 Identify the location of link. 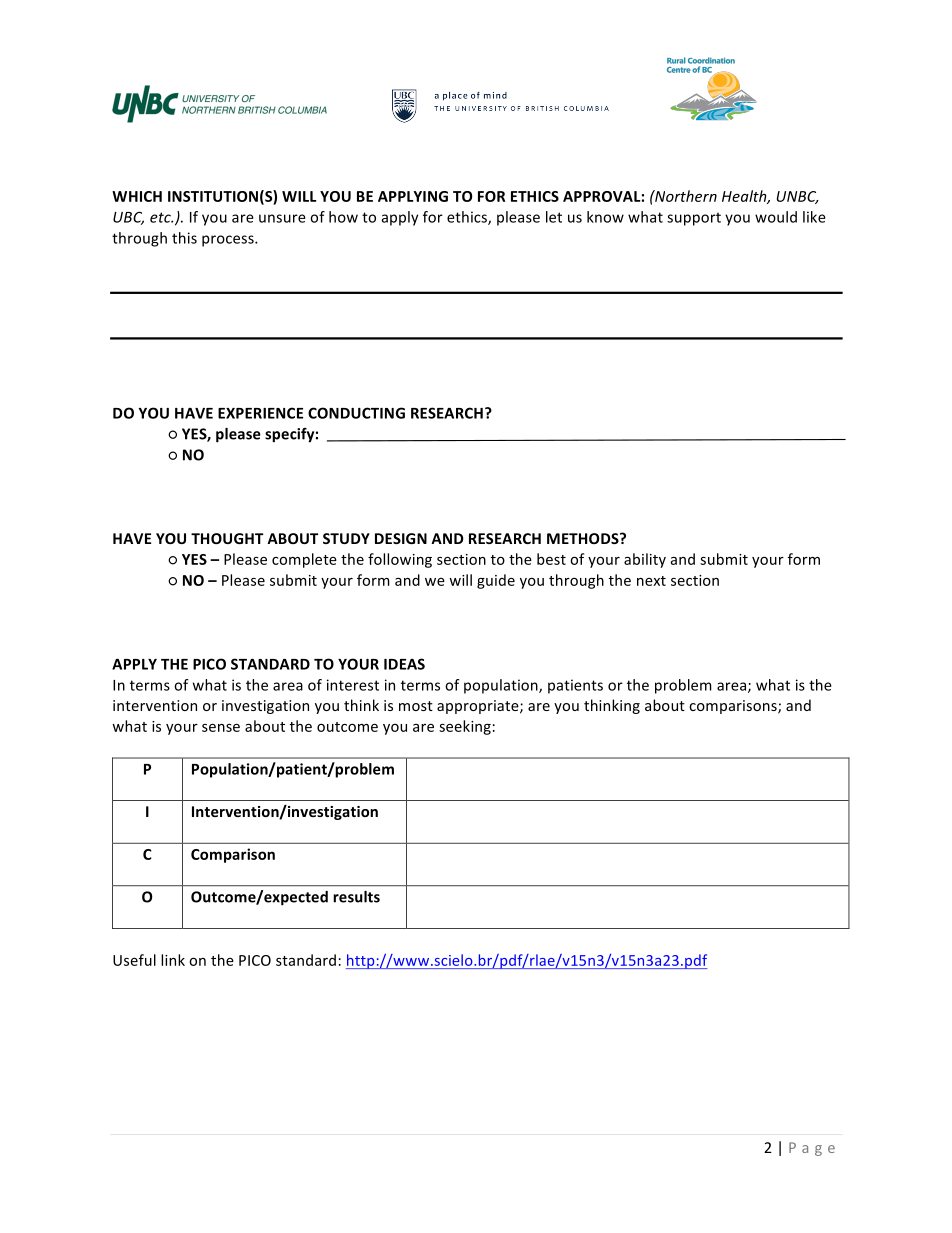
(173, 960).
